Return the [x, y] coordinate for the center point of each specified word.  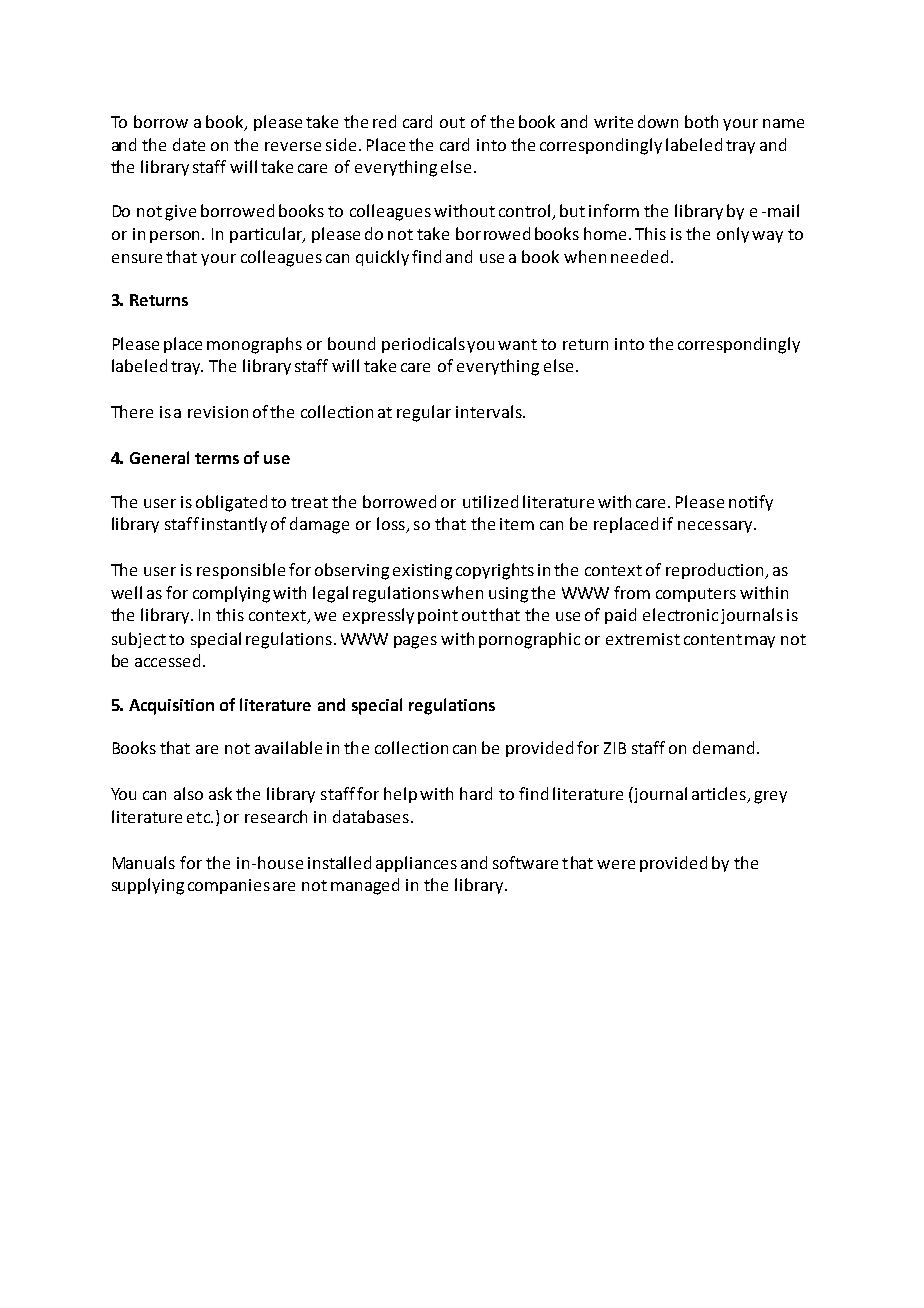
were [616, 864]
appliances [416, 864]
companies [229, 886]
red [384, 121]
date [189, 144]
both [701, 121]
